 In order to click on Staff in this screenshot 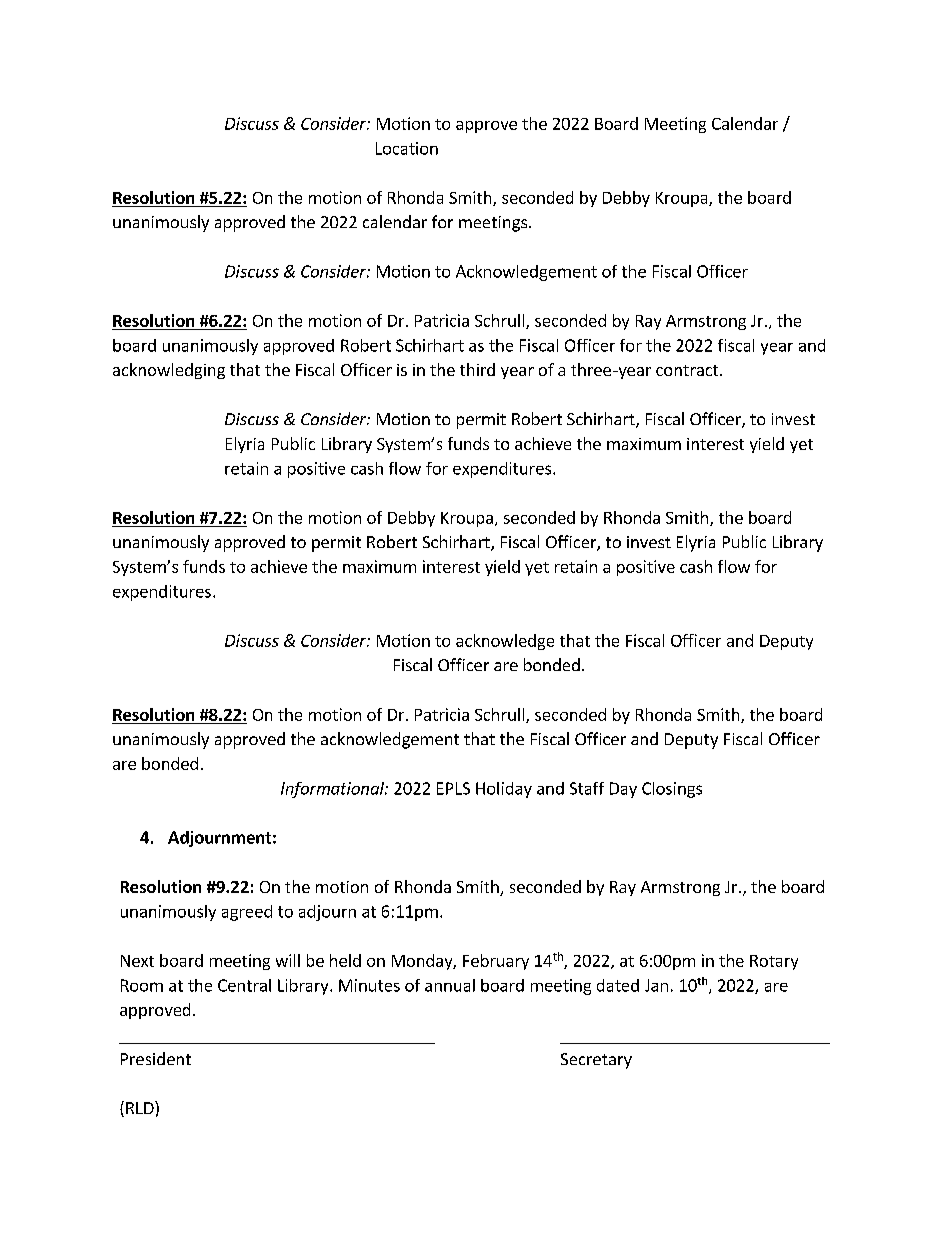, I will do `click(587, 788)`.
